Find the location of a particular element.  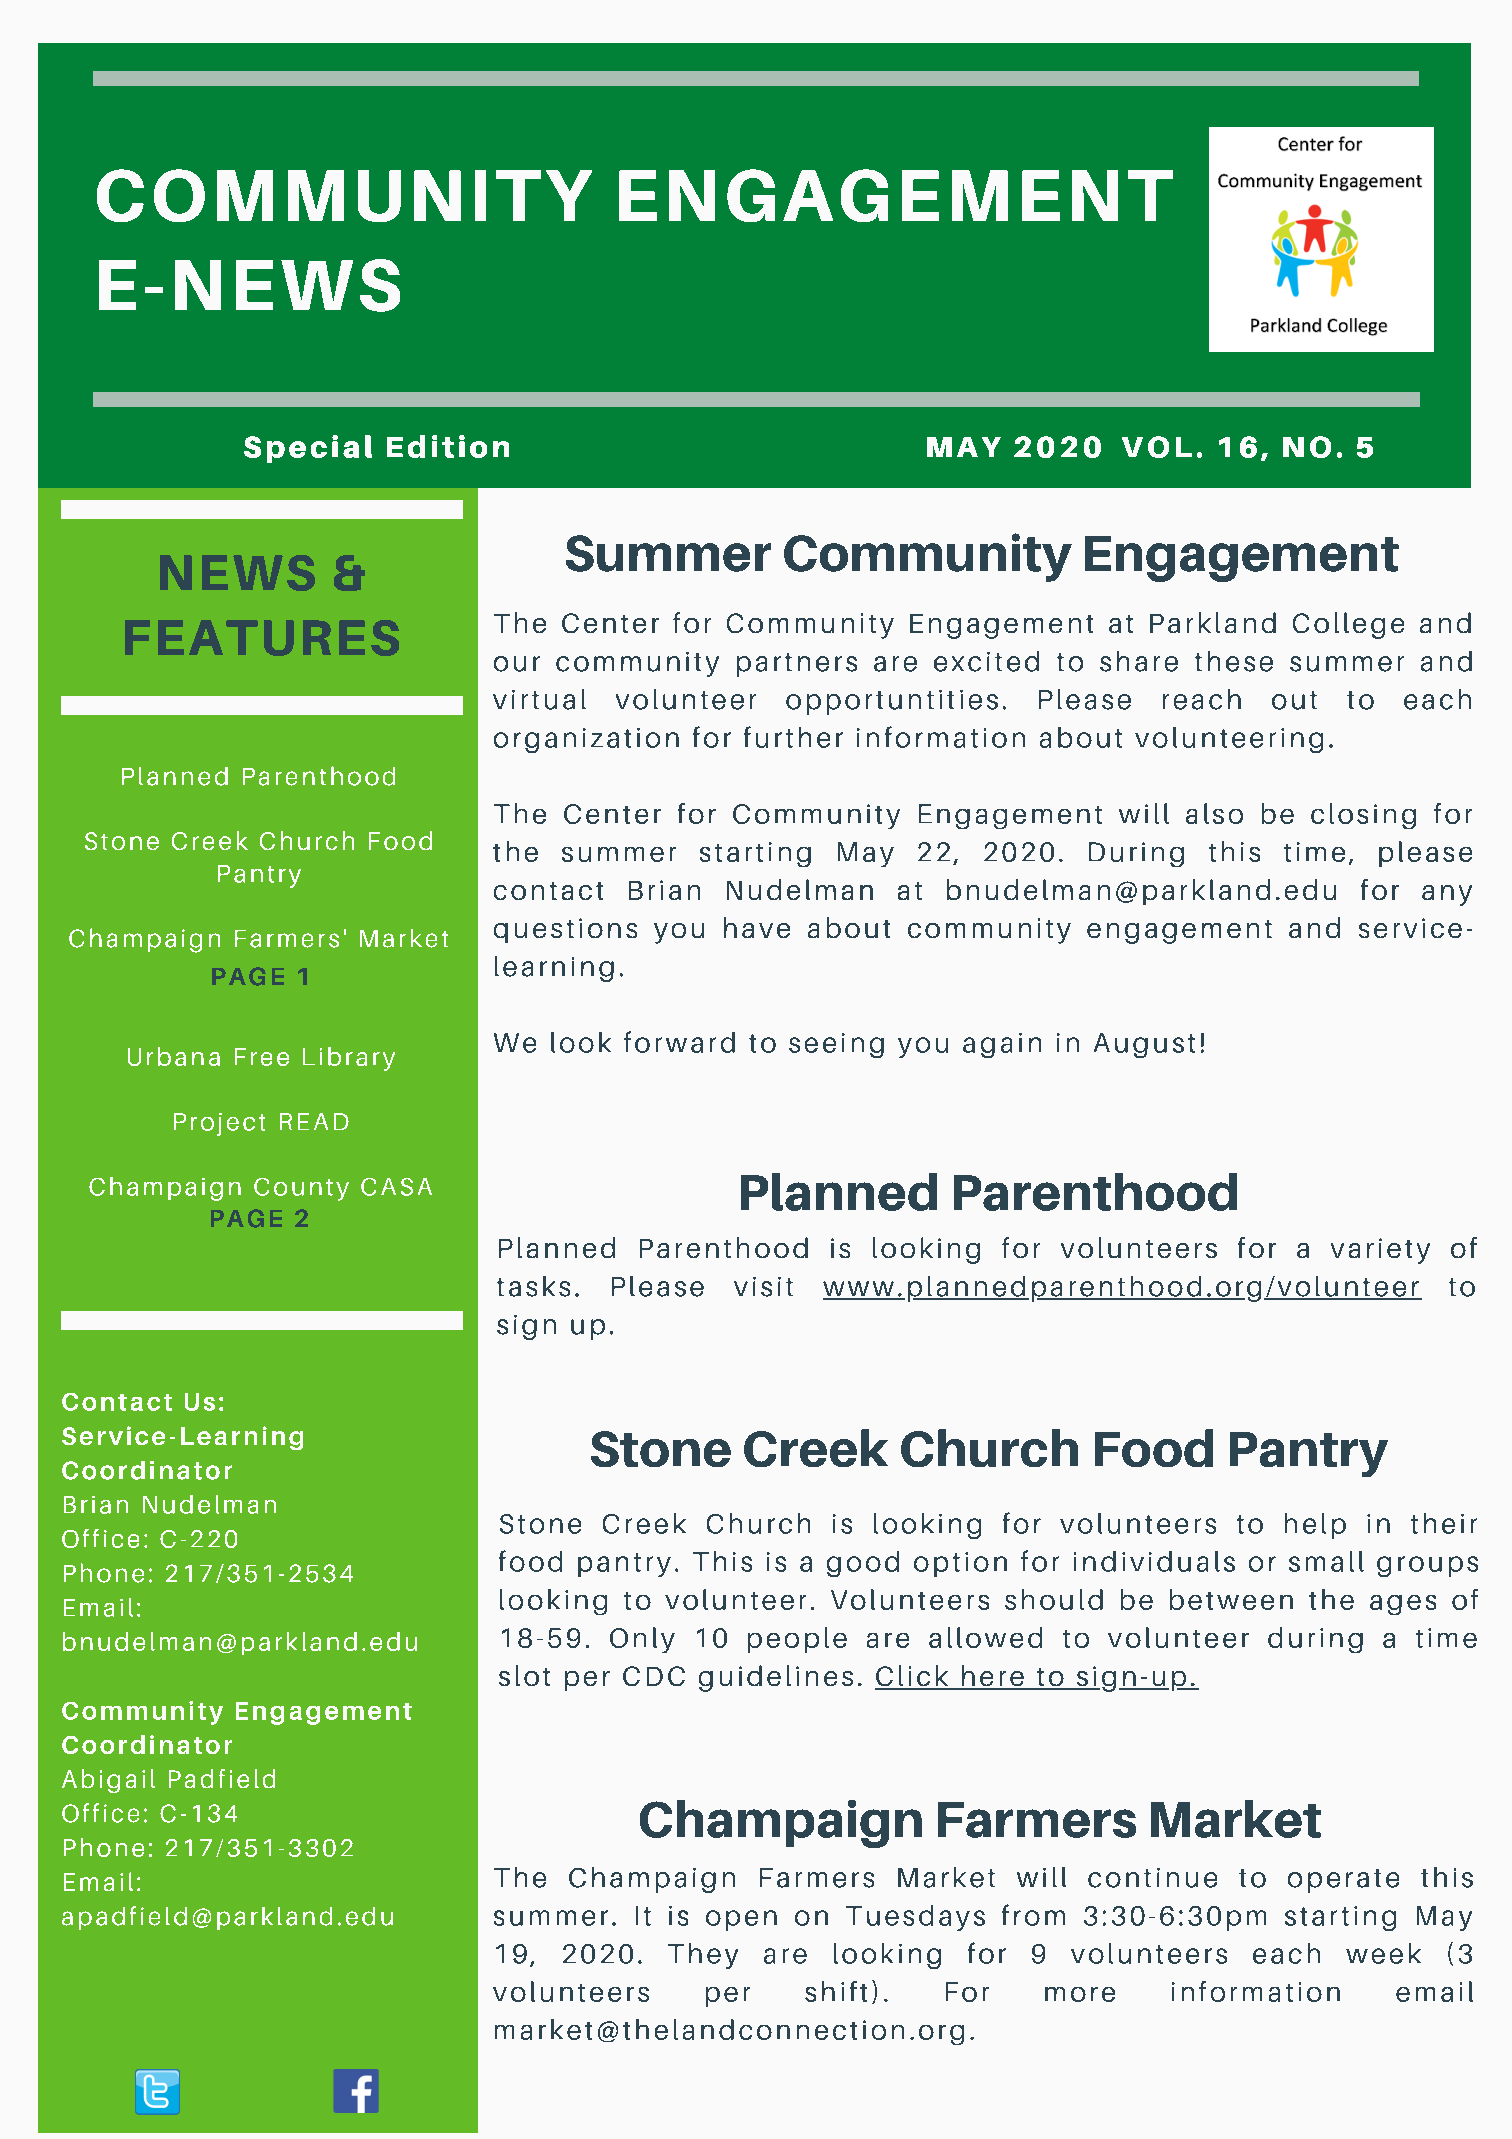

Special is located at coordinates (308, 449).
